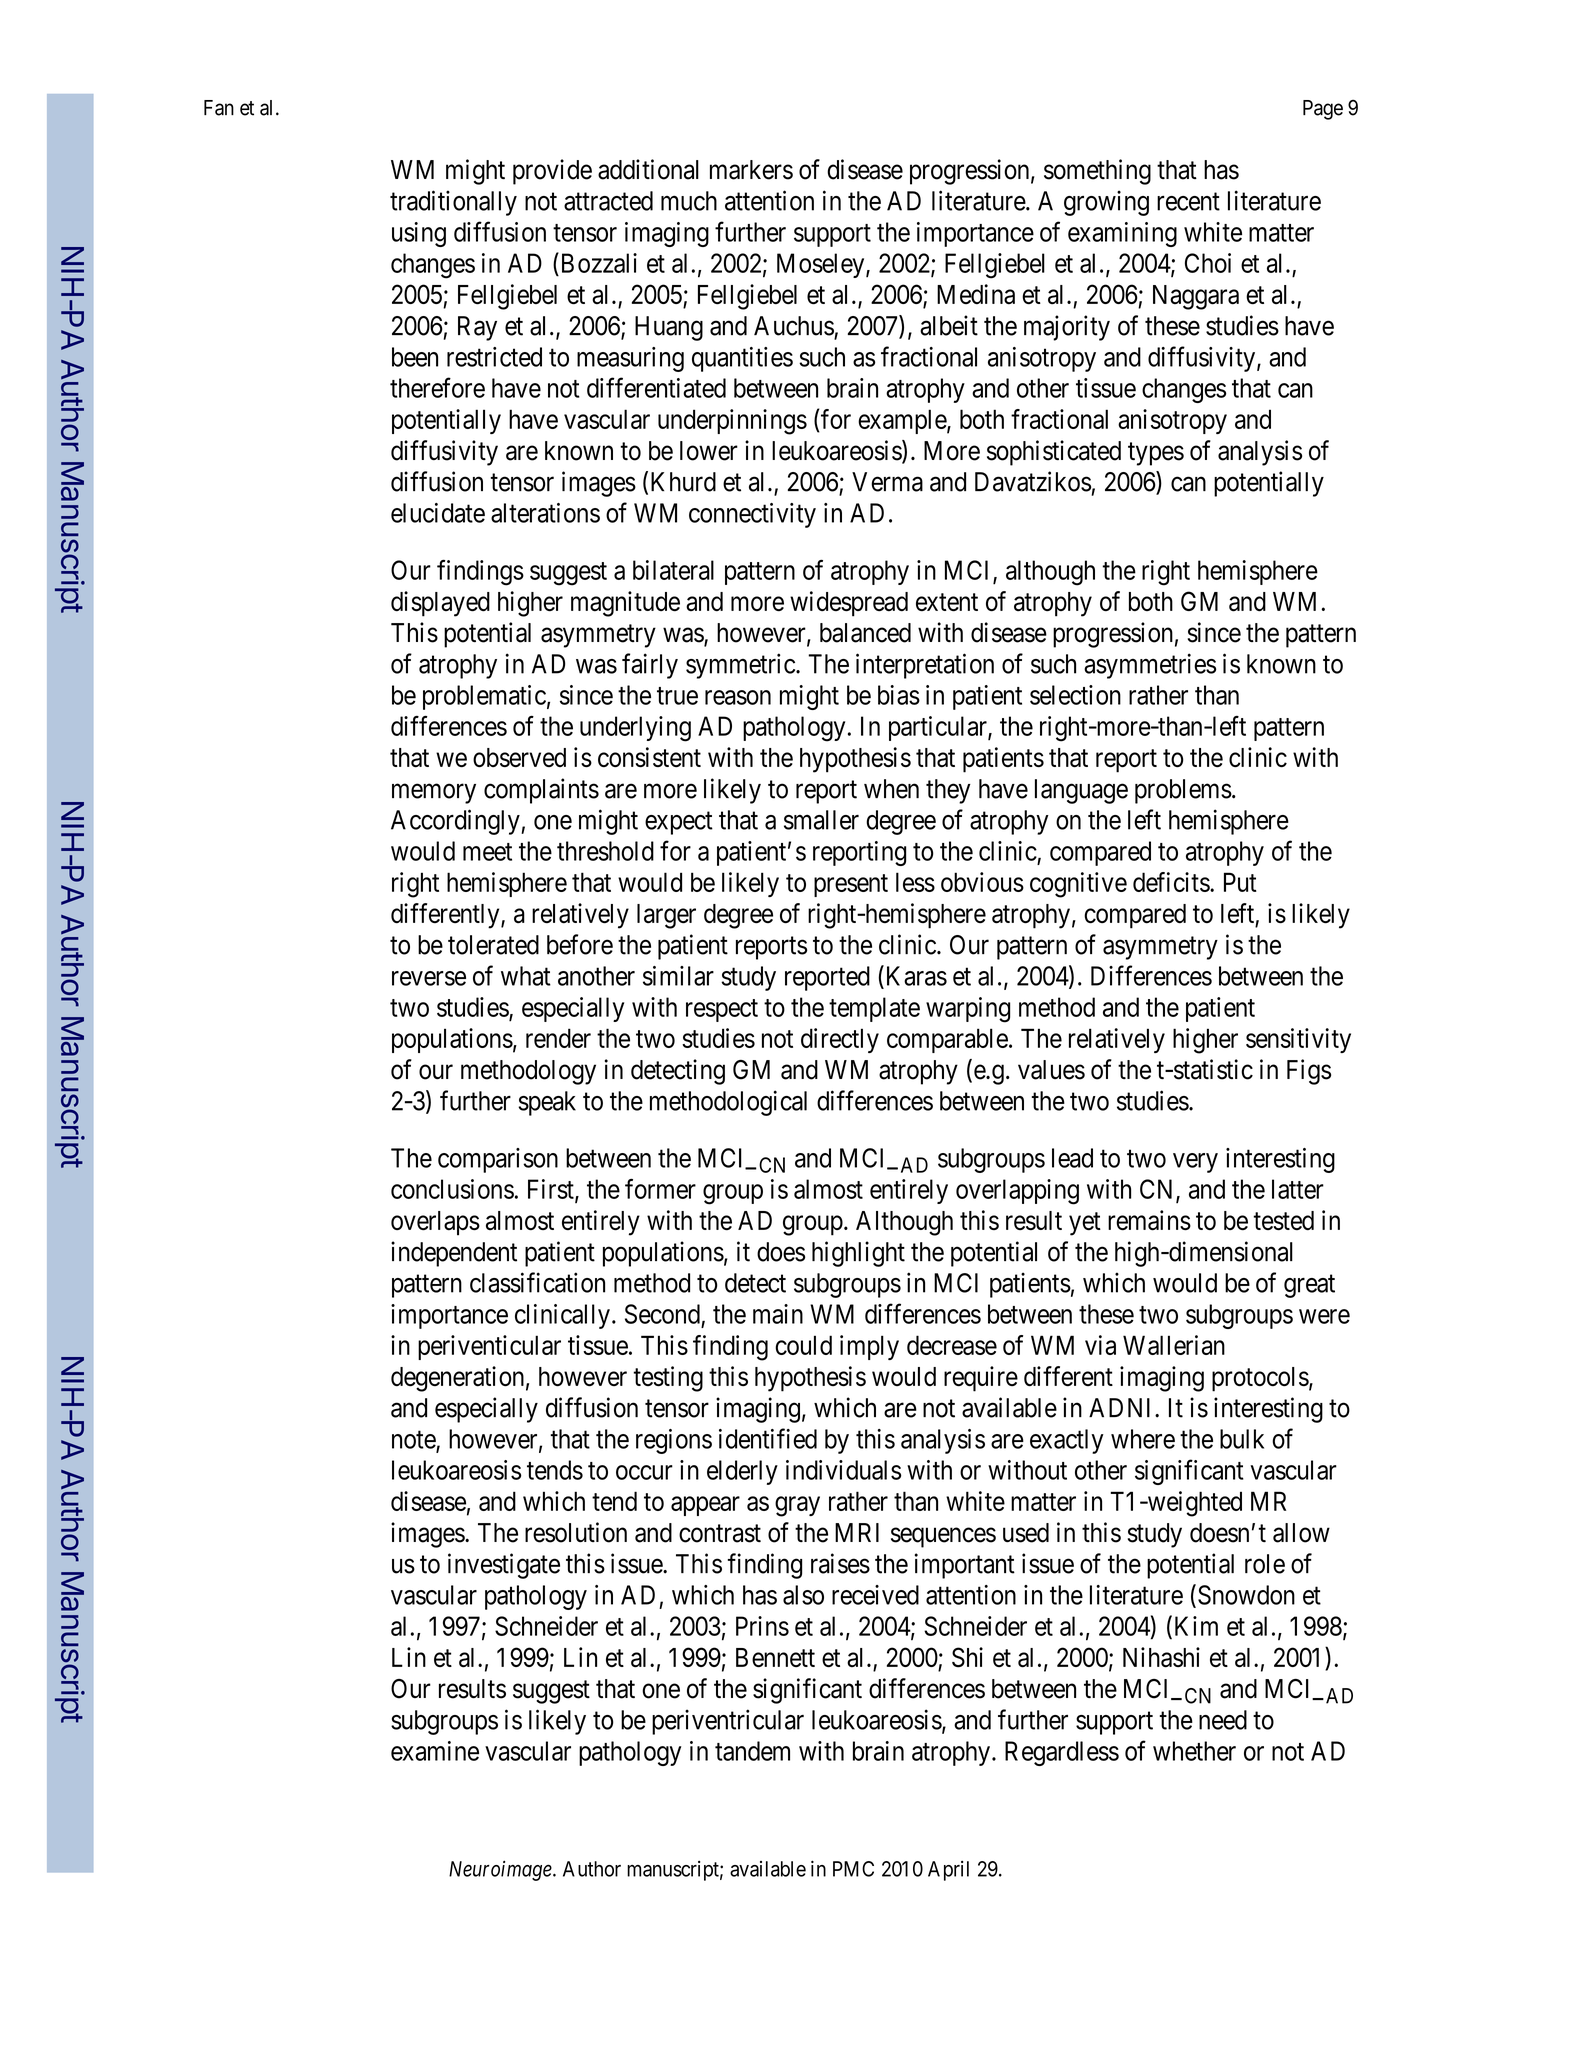  I want to click on recent, so click(1188, 202).
